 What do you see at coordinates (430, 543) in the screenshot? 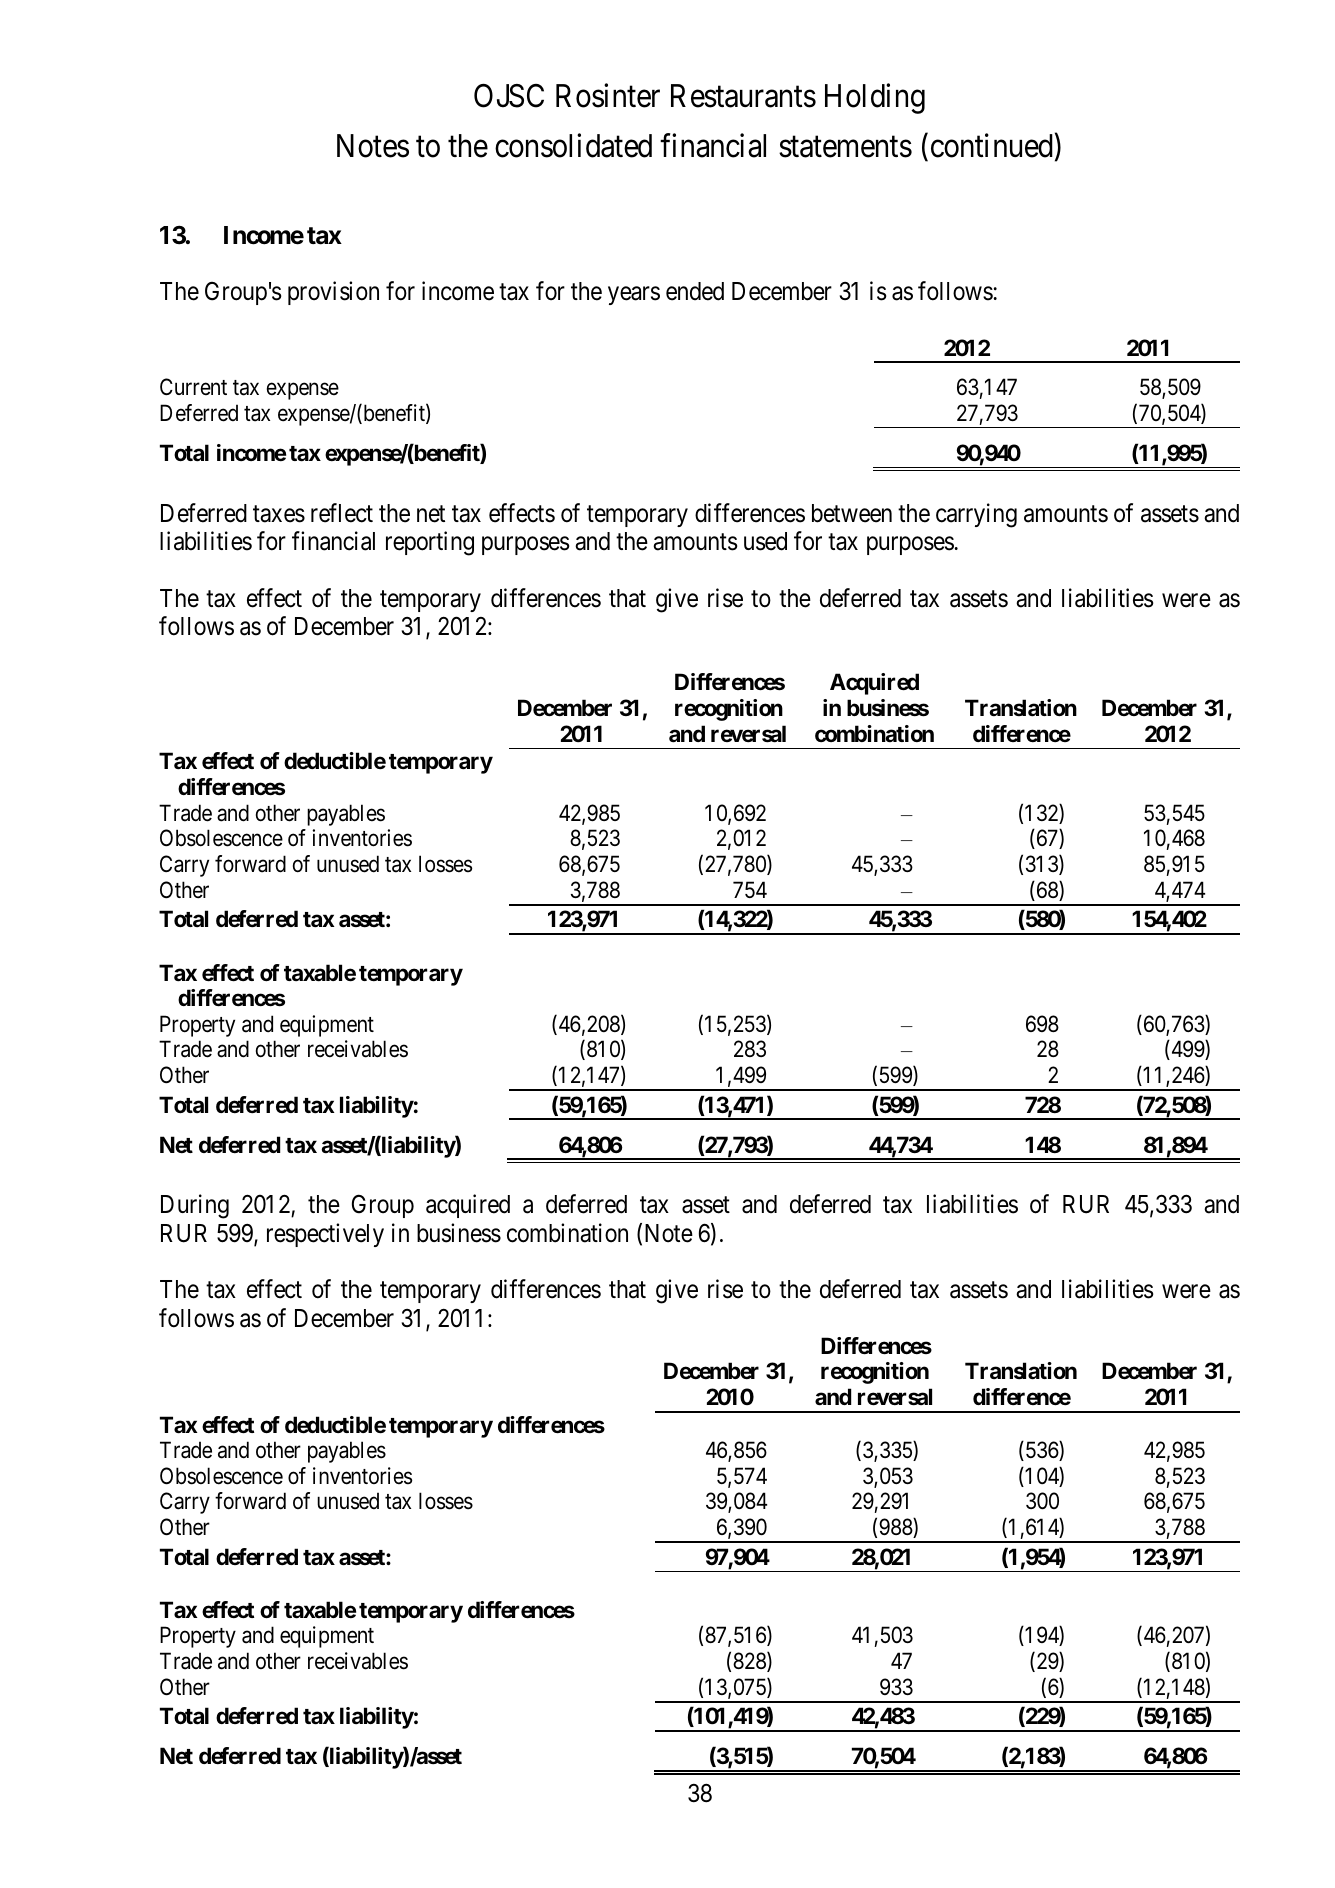
I see `reporting` at bounding box center [430, 543].
